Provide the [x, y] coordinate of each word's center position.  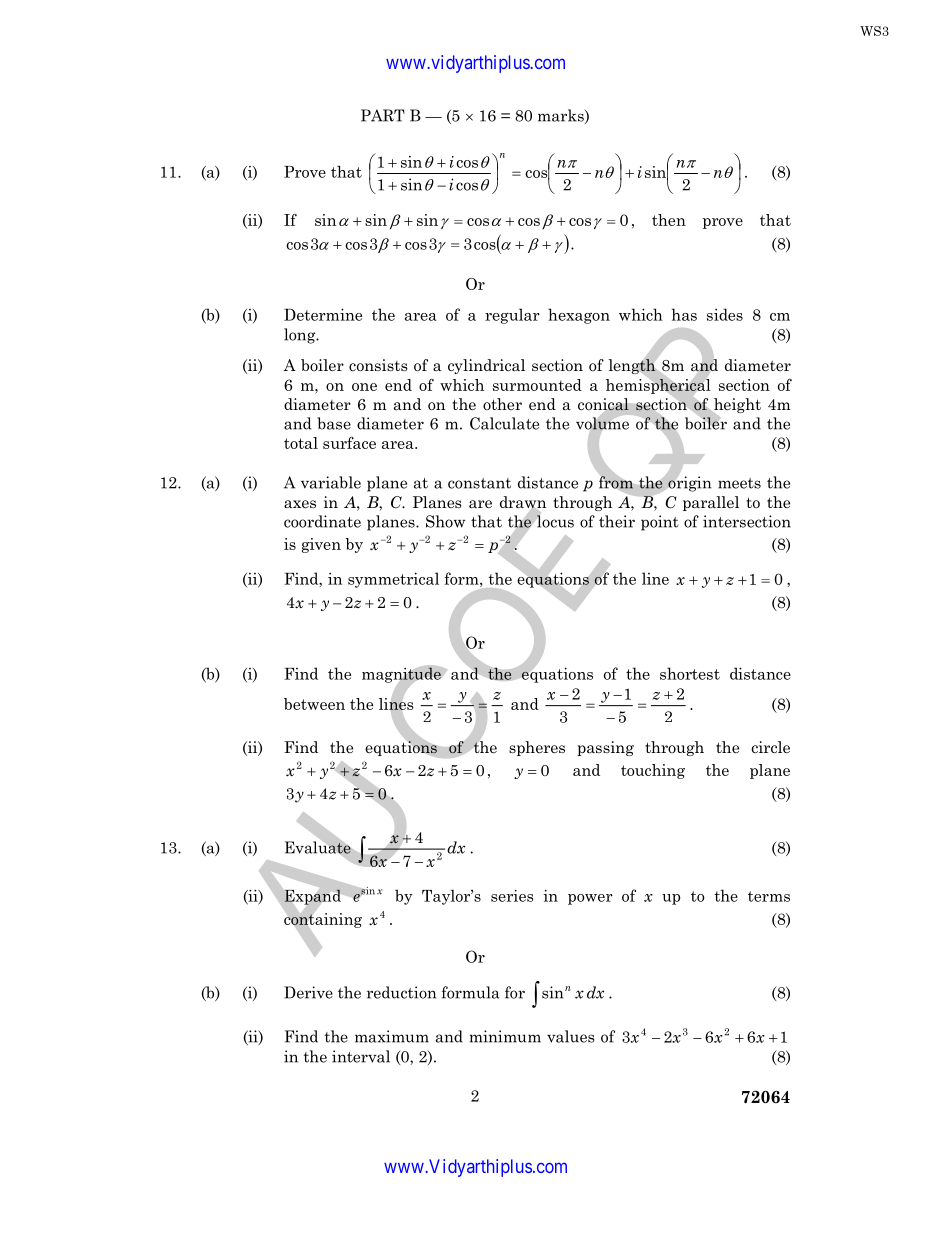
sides [725, 314]
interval [361, 1056]
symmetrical [393, 580]
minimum [505, 1036]
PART [383, 115]
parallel [711, 503]
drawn [523, 503]
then [669, 220]
